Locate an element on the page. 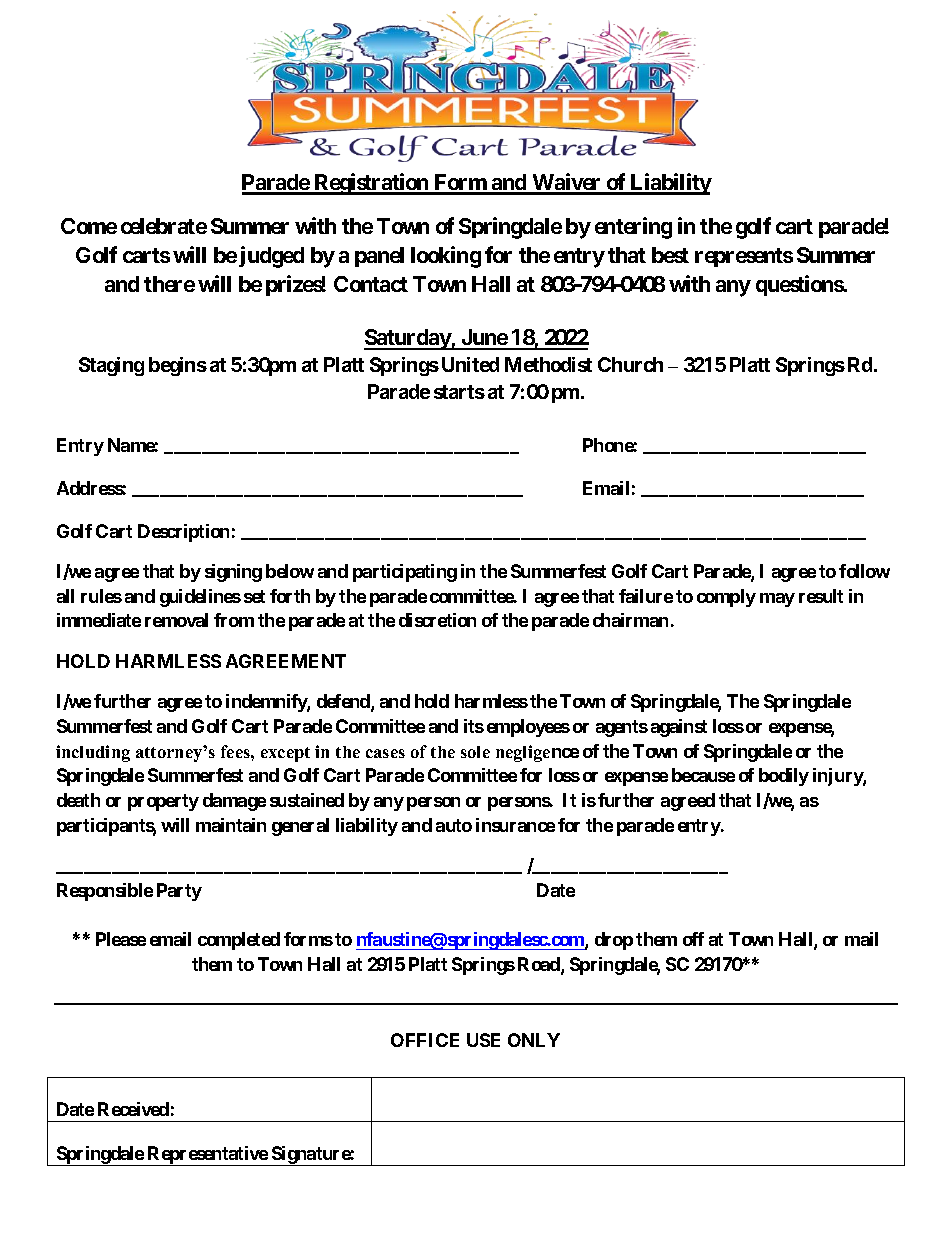 The width and height of the document is (952, 1233). OFFICE is located at coordinates (425, 1040).
